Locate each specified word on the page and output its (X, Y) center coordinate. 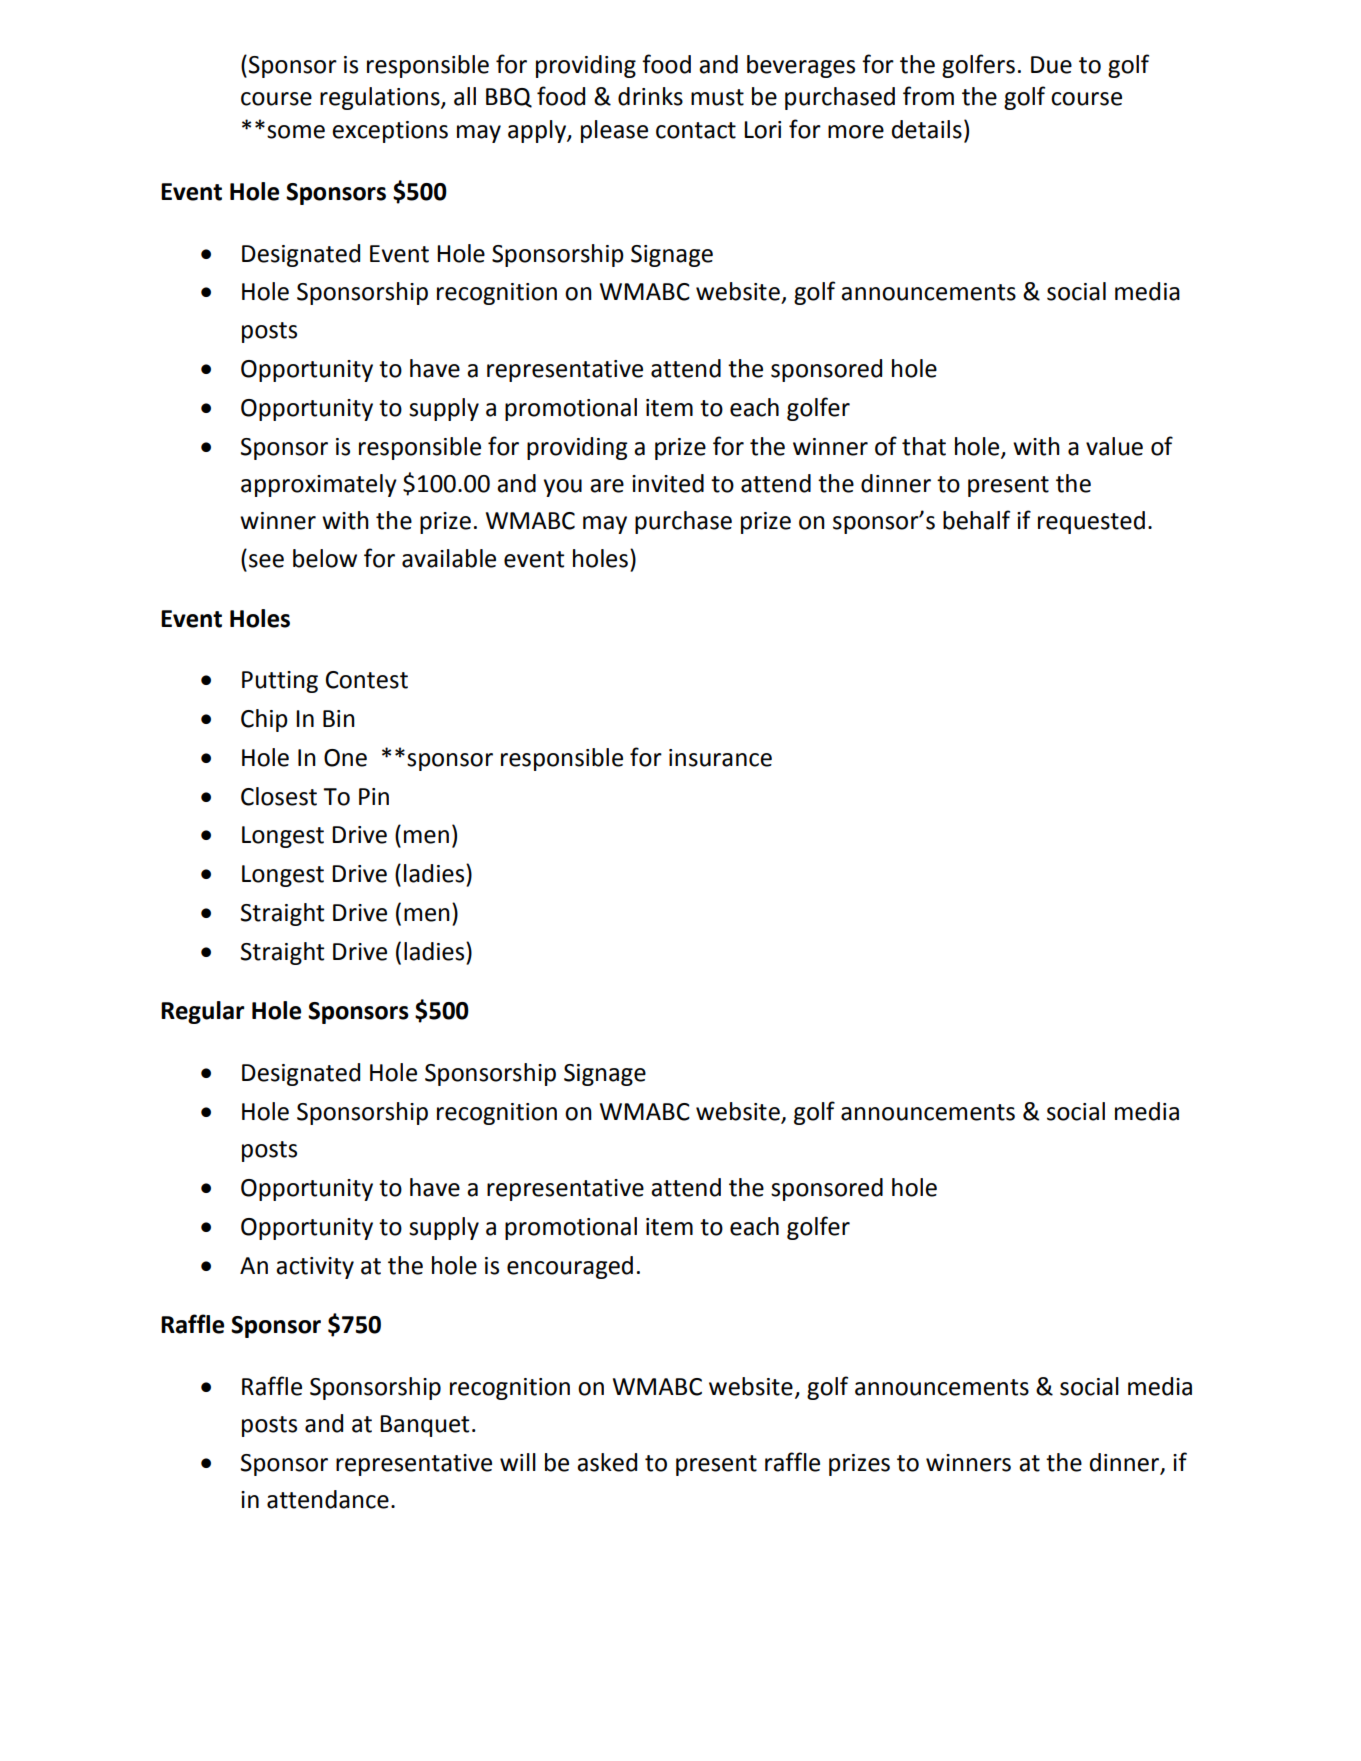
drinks (650, 96)
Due (1051, 65)
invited (668, 483)
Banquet (424, 1426)
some (296, 132)
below (325, 558)
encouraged (570, 1267)
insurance (720, 758)
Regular (203, 1012)
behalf (976, 520)
